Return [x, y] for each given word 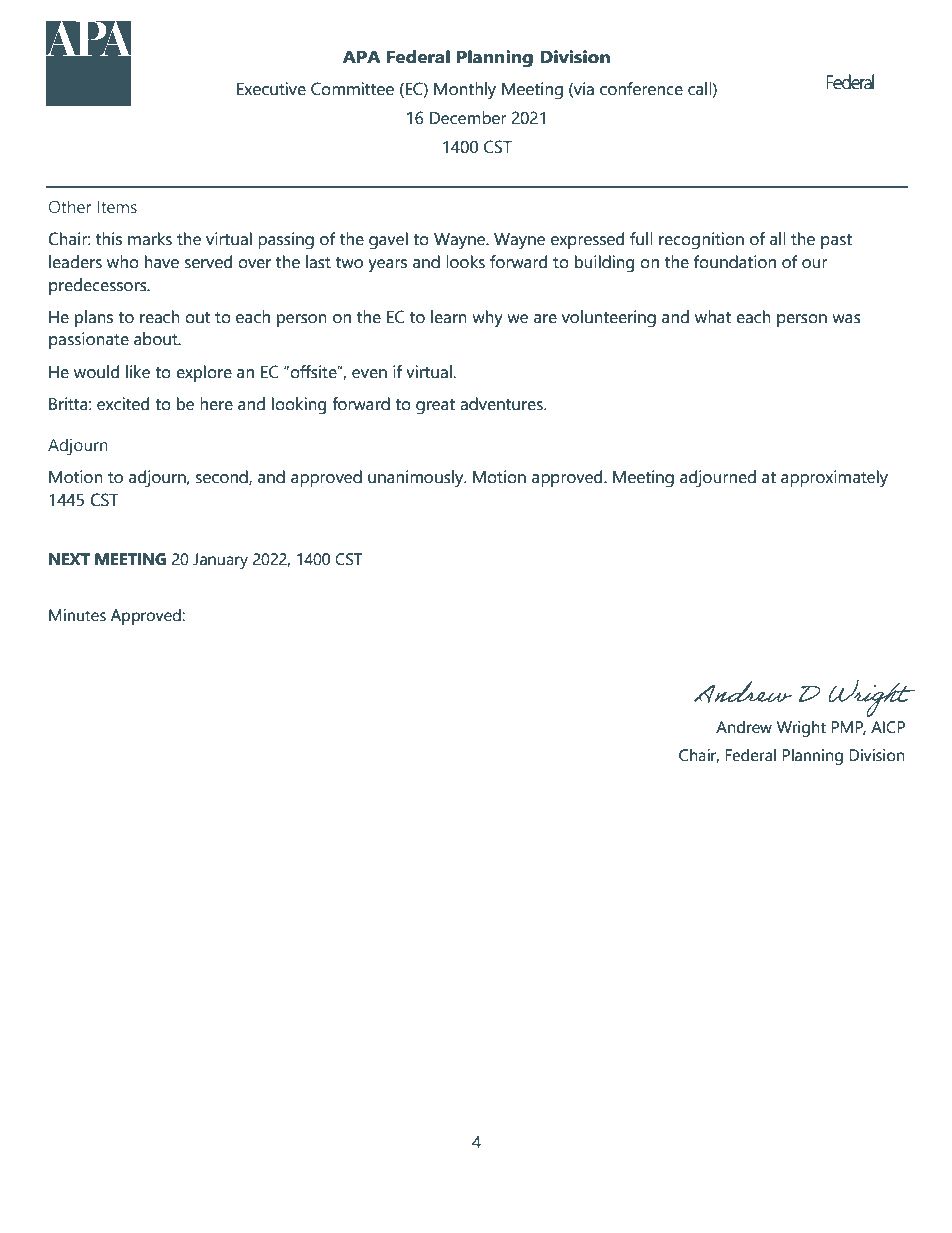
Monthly [465, 91]
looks [465, 262]
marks [150, 239]
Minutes [77, 615]
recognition [701, 241]
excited [123, 404]
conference [641, 89]
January [220, 561]
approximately [834, 479]
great [435, 407]
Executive [271, 89]
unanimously [417, 479]
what [713, 317]
